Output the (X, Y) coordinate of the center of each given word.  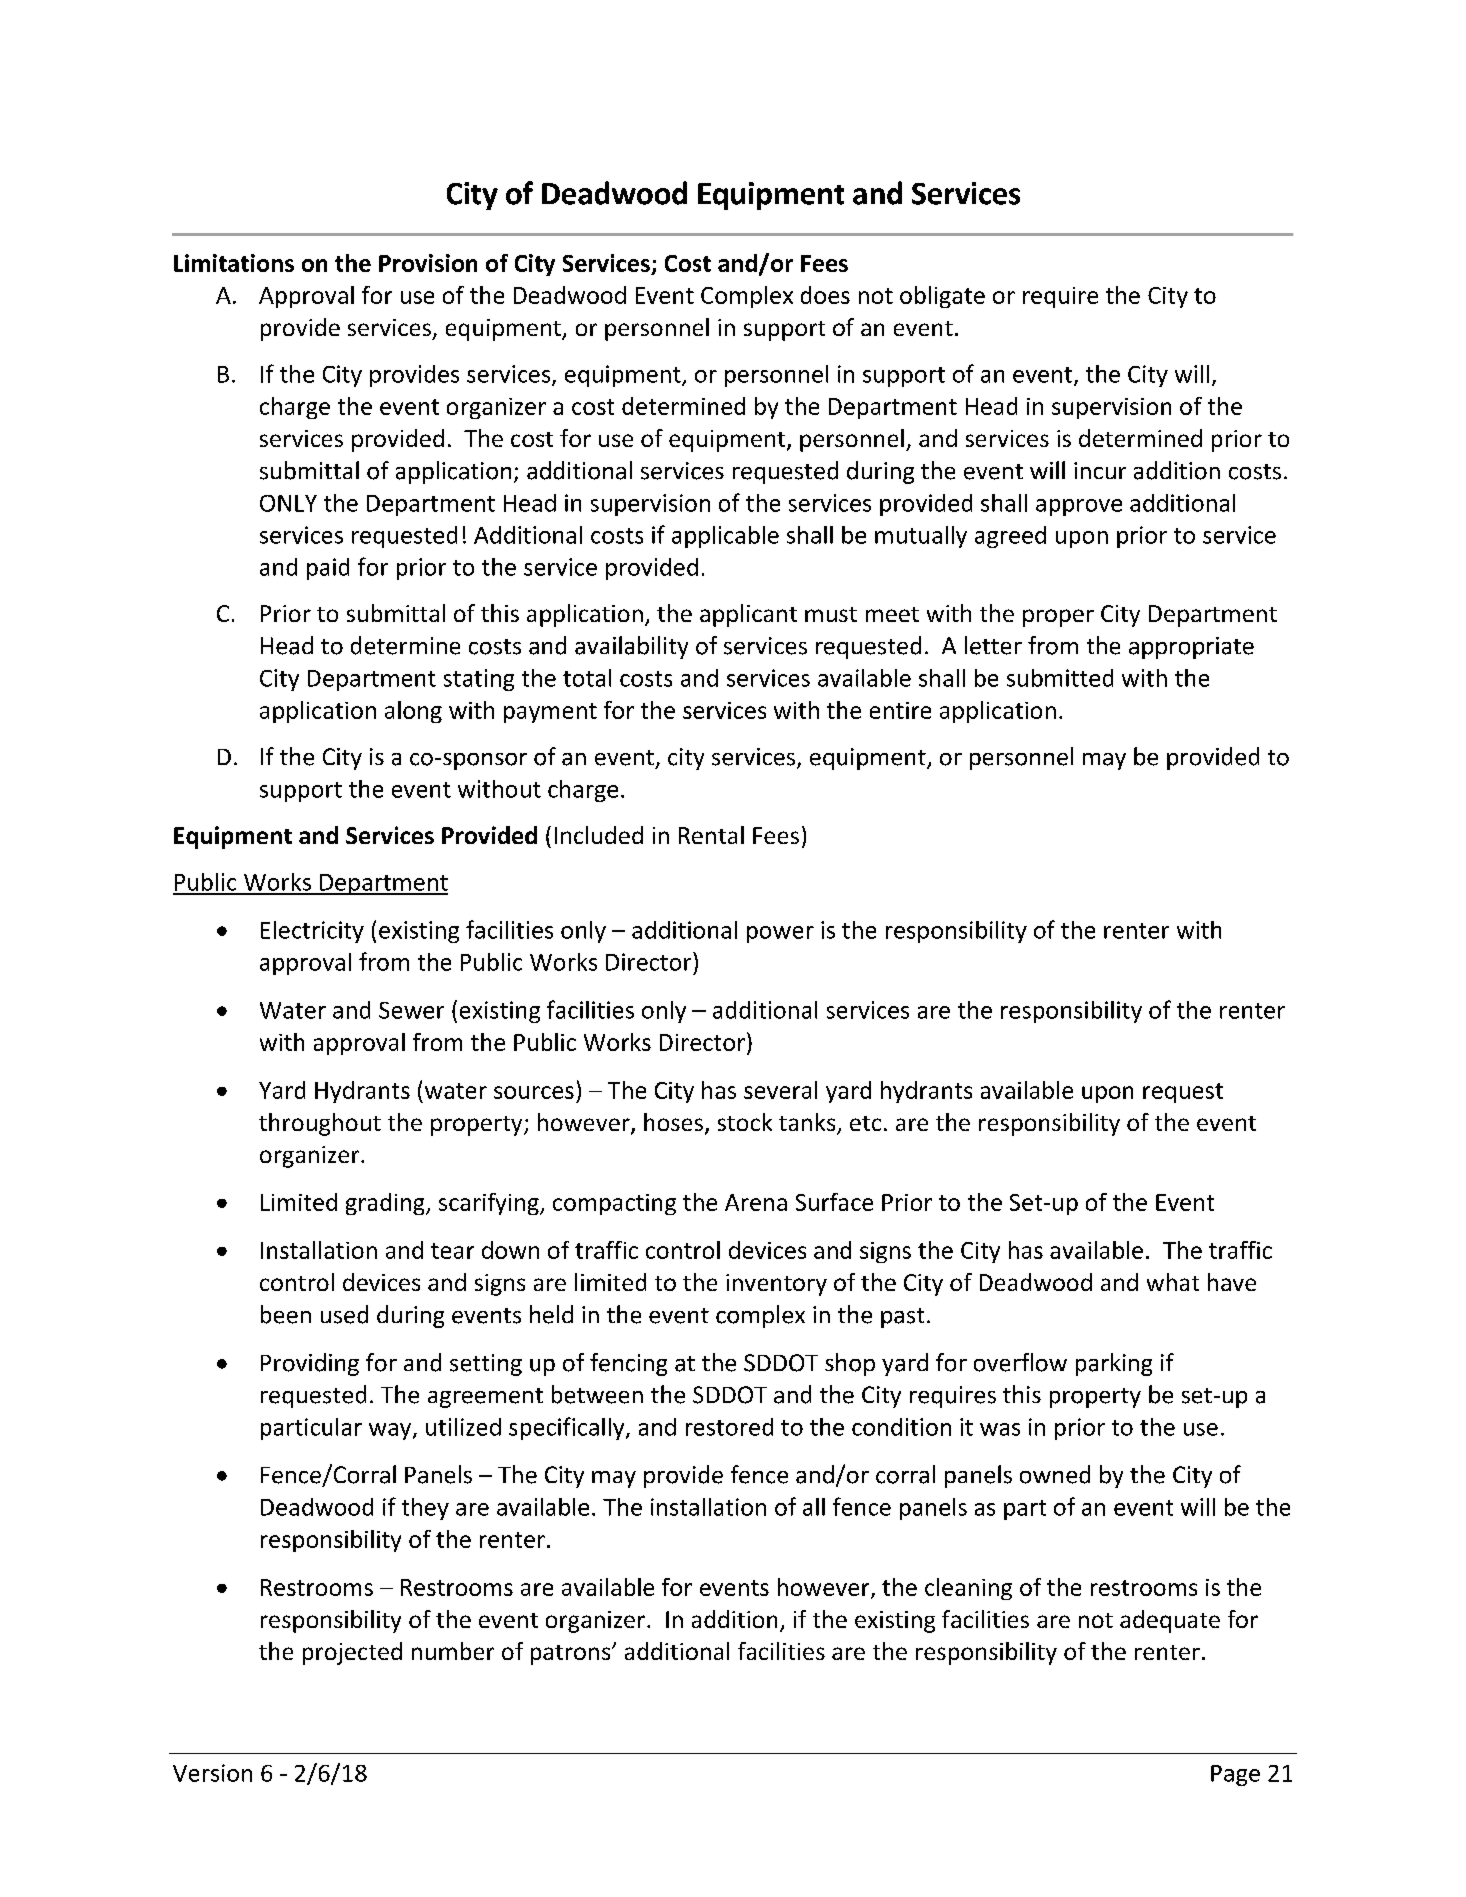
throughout (320, 1124)
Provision (428, 263)
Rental (711, 835)
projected (352, 1653)
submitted (1060, 678)
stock (745, 1122)
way (391, 1431)
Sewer (411, 1010)
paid (328, 569)
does (825, 295)
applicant (748, 615)
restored (729, 1427)
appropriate (1191, 648)
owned (1055, 1474)
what (1173, 1282)
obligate (942, 297)
